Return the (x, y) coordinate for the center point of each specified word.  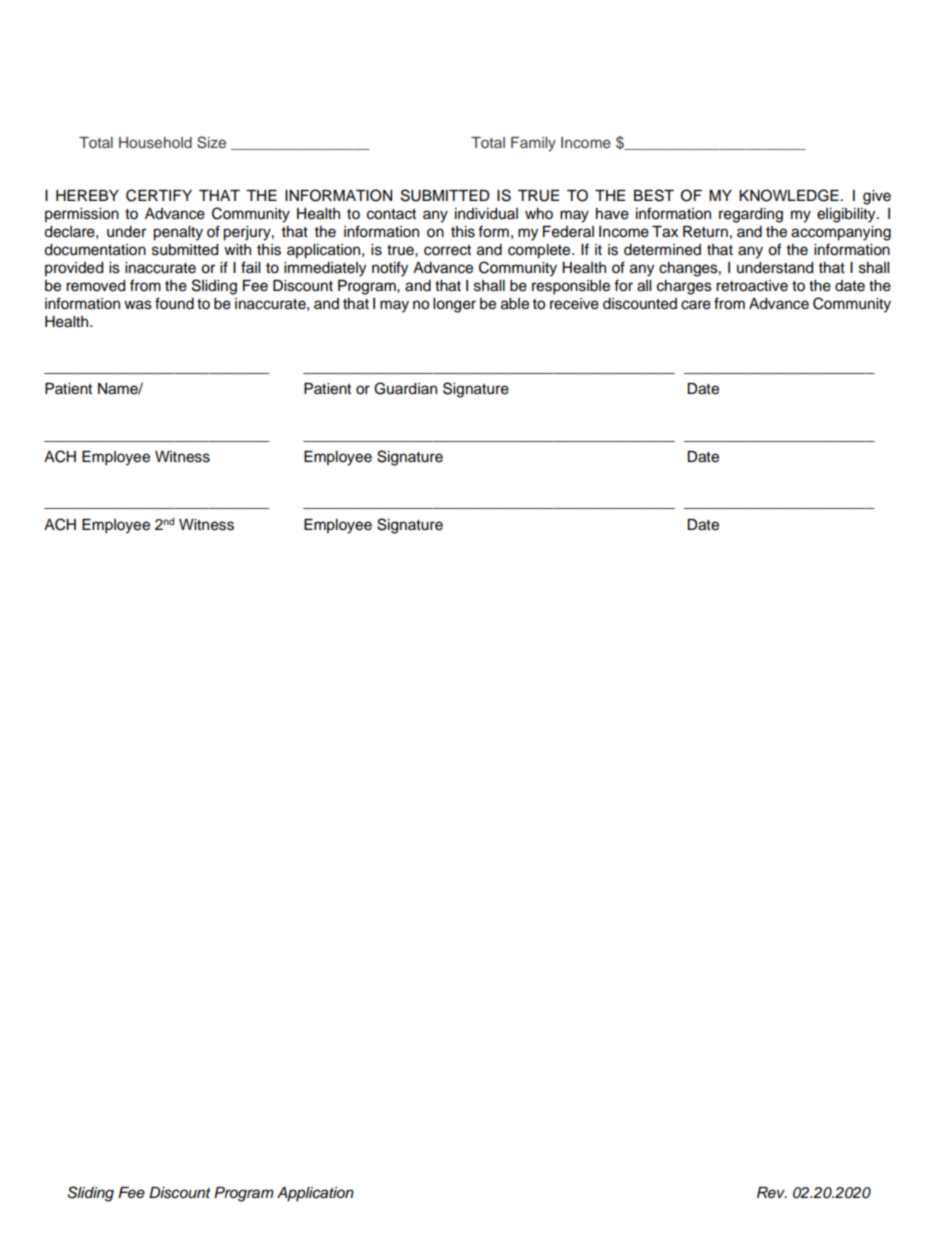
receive (574, 304)
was (138, 305)
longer (454, 305)
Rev (772, 1192)
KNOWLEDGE (789, 195)
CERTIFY (159, 195)
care (696, 305)
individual (486, 214)
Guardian (405, 388)
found (174, 303)
